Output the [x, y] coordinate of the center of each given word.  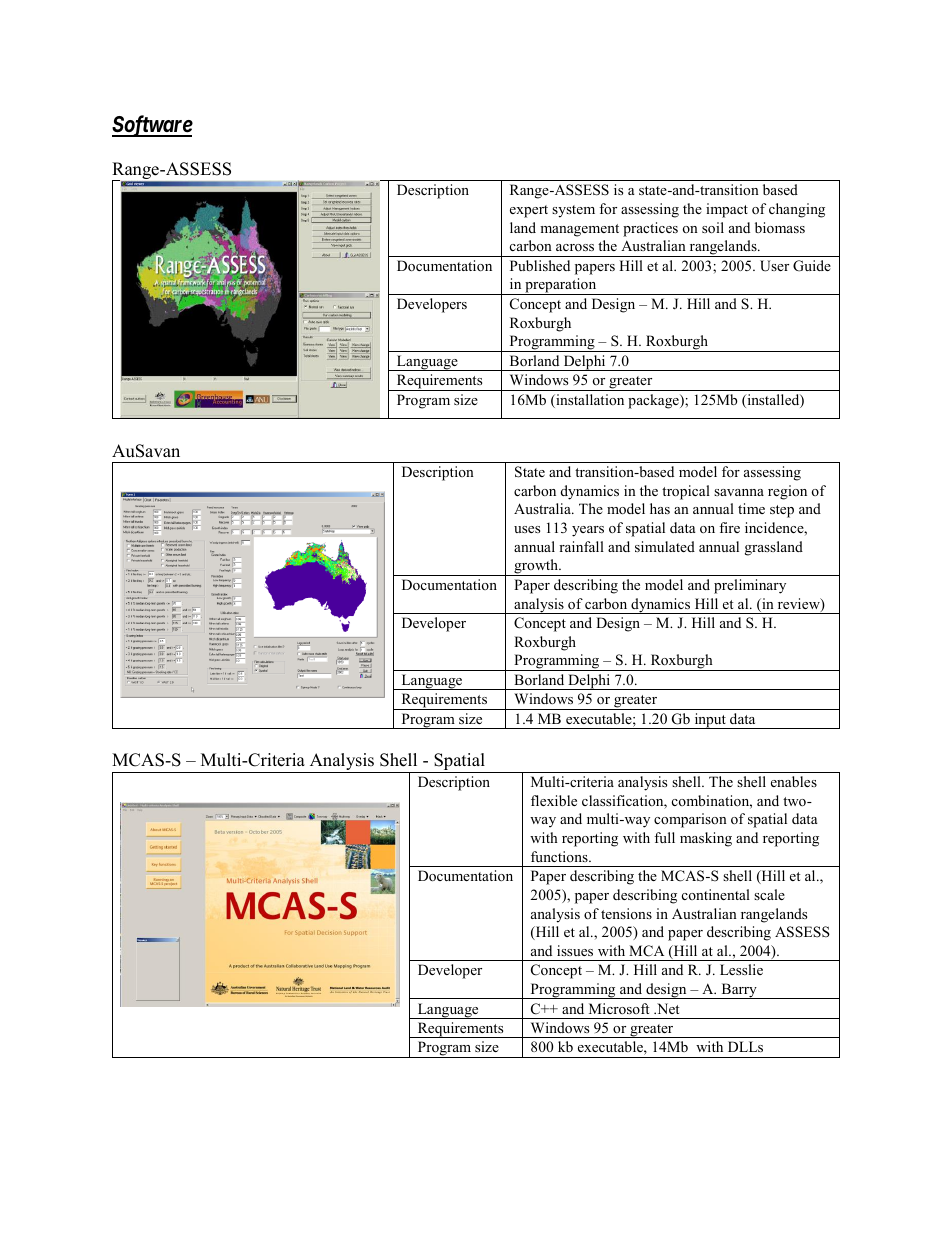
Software [152, 126]
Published [540, 265]
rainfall [581, 546]
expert [529, 211]
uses [527, 529]
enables [794, 781]
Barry [739, 991]
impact [727, 210]
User [774, 266]
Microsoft [619, 1008]
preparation [561, 286]
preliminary [750, 586]
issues [575, 950]
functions [560, 856]
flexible [554, 800]
